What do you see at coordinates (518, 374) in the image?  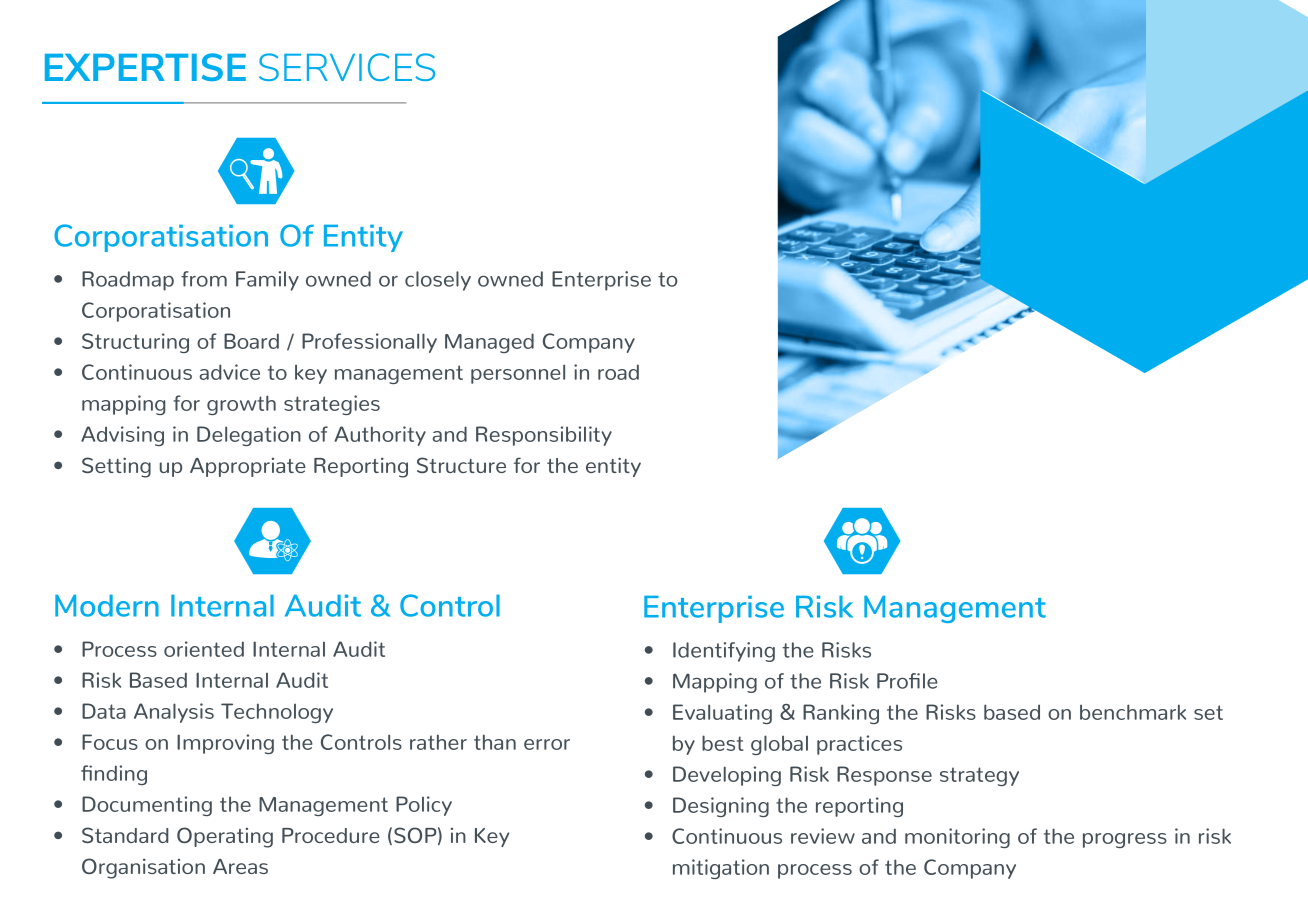 I see `personnel` at bounding box center [518, 374].
